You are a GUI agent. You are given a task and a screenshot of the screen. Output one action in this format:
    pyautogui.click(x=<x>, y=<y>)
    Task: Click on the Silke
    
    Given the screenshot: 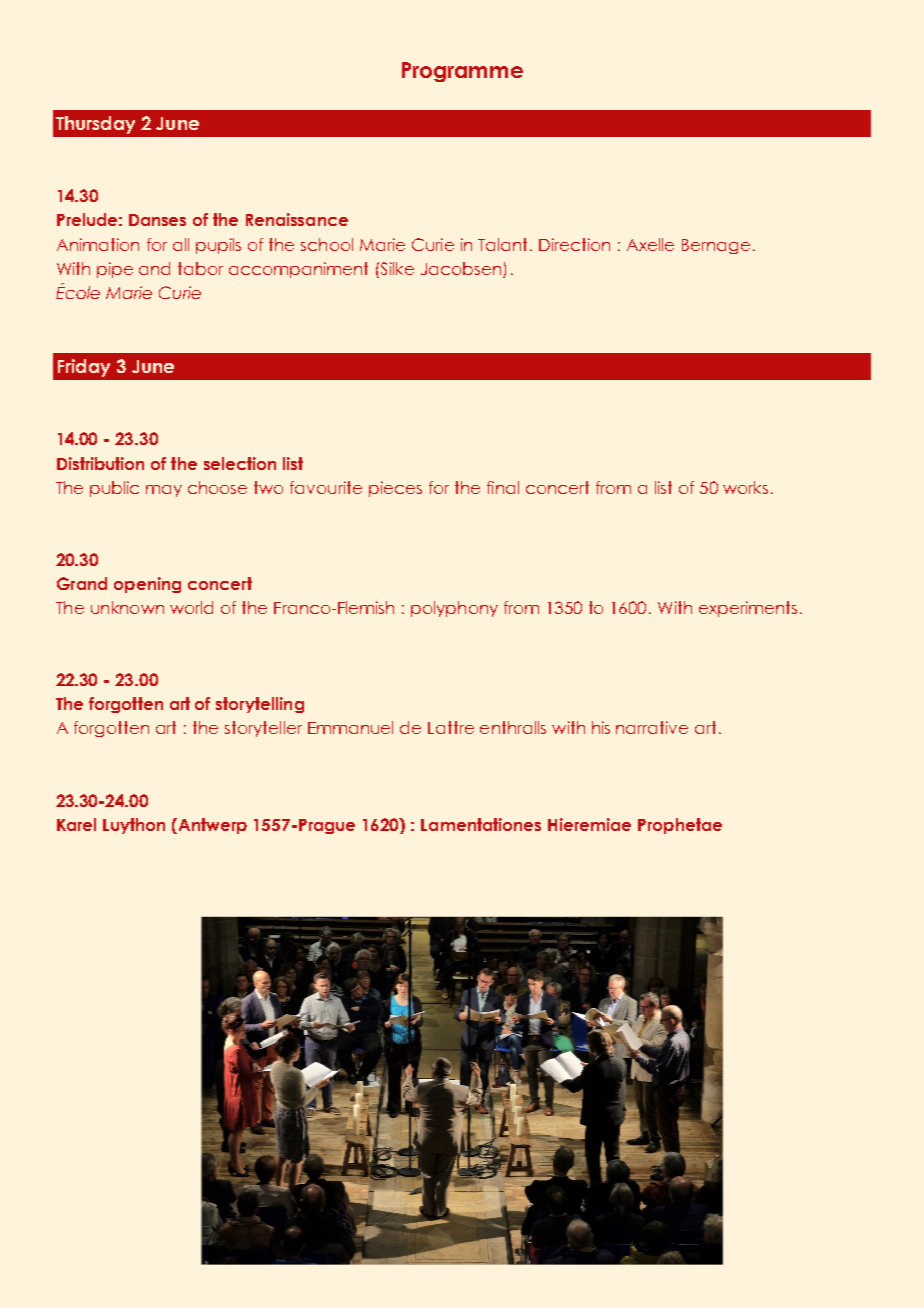 What is the action you would take?
    pyautogui.click(x=396, y=268)
